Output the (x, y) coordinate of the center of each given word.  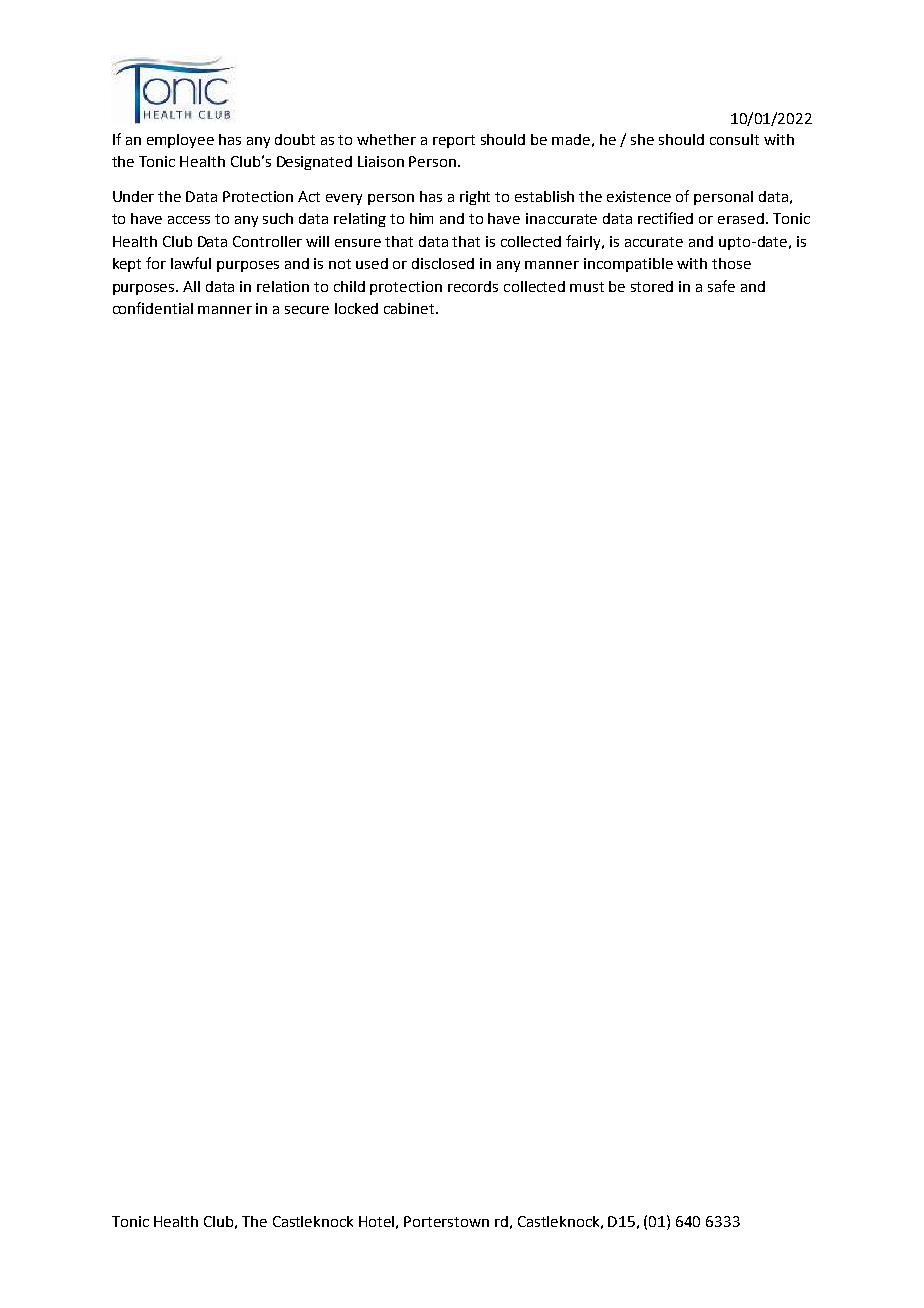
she (642, 139)
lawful (191, 263)
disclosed (443, 263)
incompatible (628, 265)
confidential (153, 308)
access (189, 220)
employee (180, 141)
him (421, 218)
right (475, 198)
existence (639, 196)
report (454, 141)
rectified (665, 218)
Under (133, 196)
